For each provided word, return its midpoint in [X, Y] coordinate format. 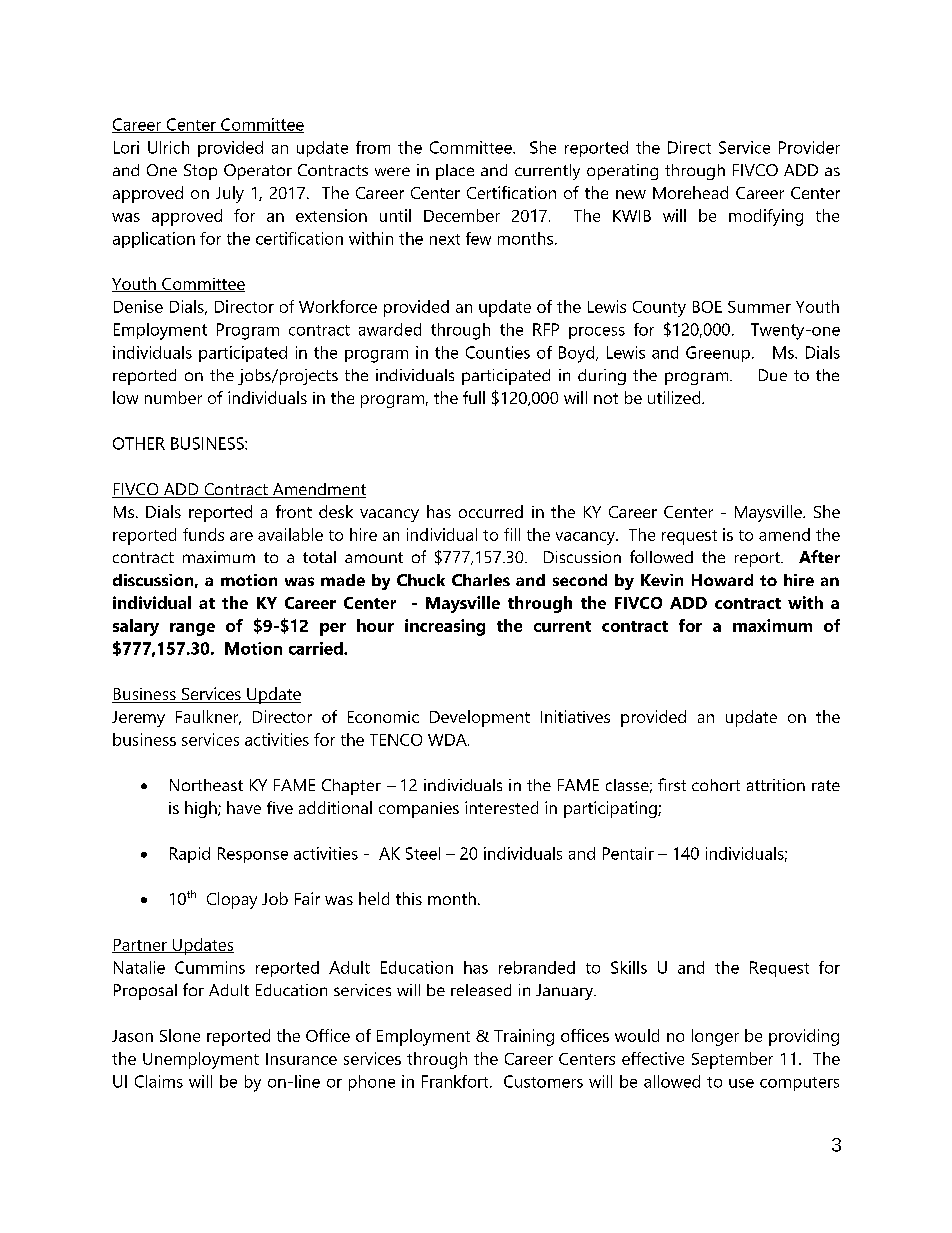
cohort [716, 785]
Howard [722, 580]
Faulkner [208, 717]
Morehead [690, 192]
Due [773, 375]
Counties [498, 352]
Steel [423, 853]
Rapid [190, 855]
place [455, 172]
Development [480, 718]
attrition [776, 785]
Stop [200, 172]
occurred [491, 511]
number [173, 397]
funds [203, 534]
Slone [180, 1035]
